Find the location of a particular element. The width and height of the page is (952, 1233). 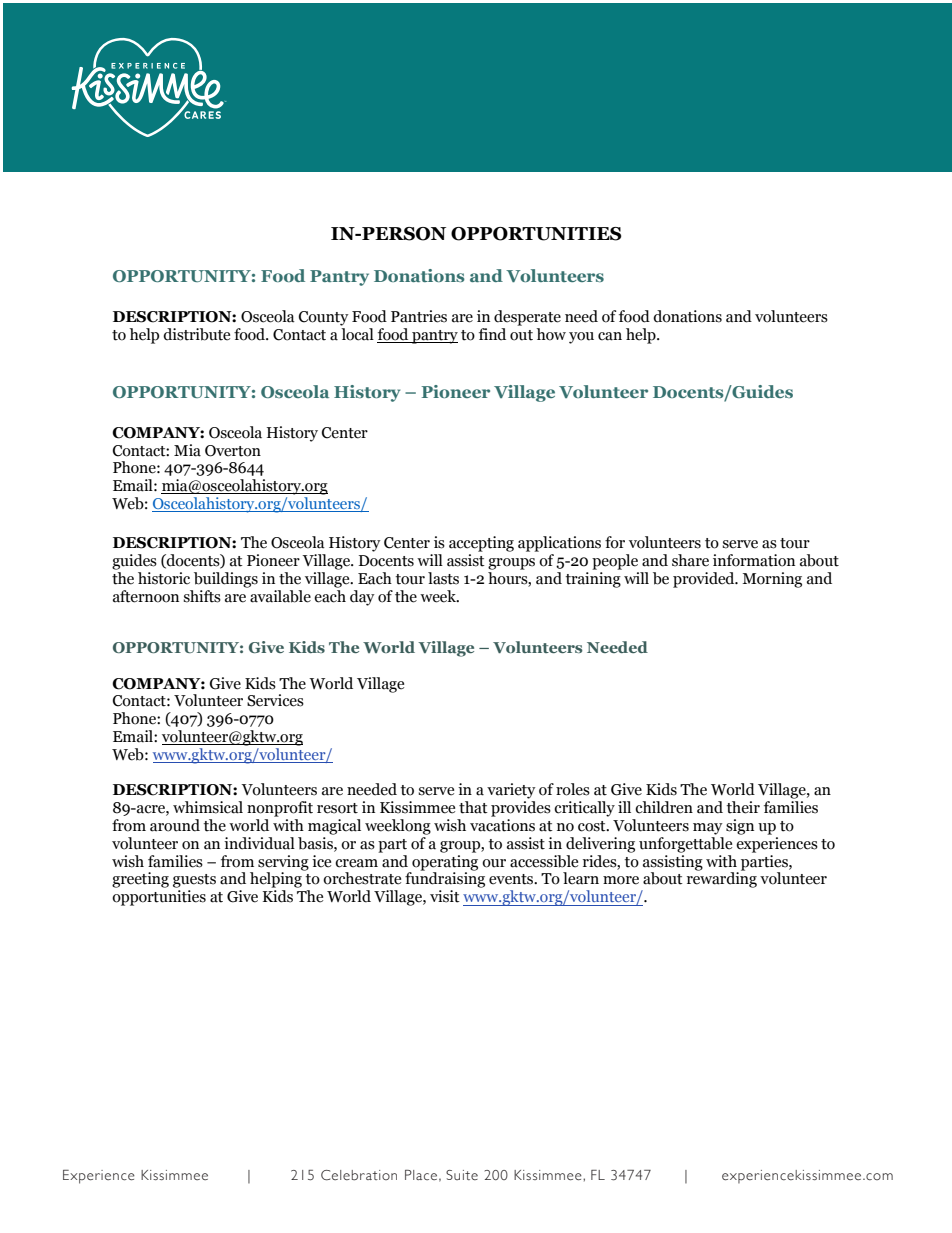

Services is located at coordinates (275, 700).
